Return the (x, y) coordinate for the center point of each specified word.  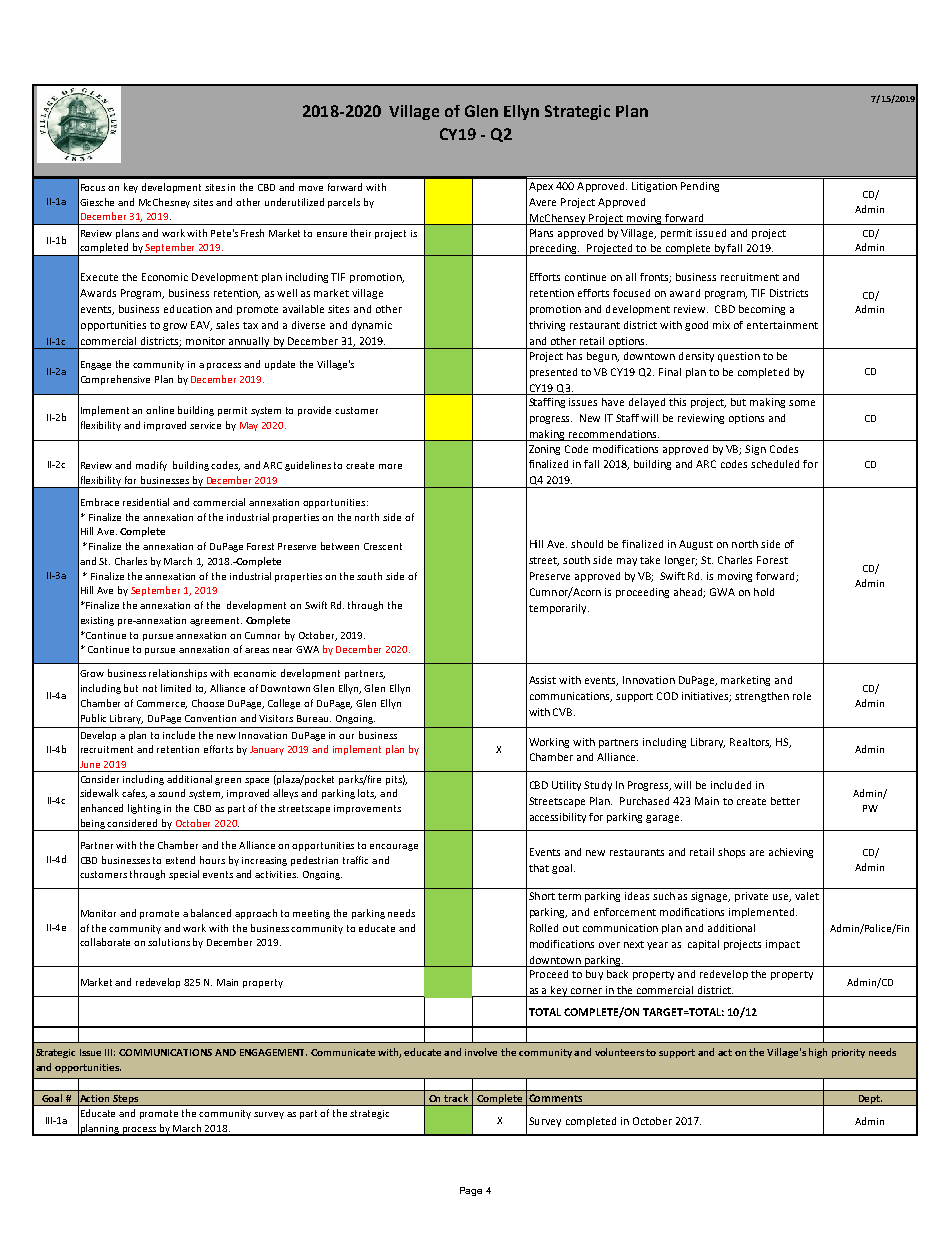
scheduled (775, 464)
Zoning (544, 450)
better (785, 801)
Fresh (252, 233)
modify (151, 466)
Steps (125, 1100)
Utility (566, 786)
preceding (553, 250)
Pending (700, 187)
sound (171, 793)
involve (481, 1052)
